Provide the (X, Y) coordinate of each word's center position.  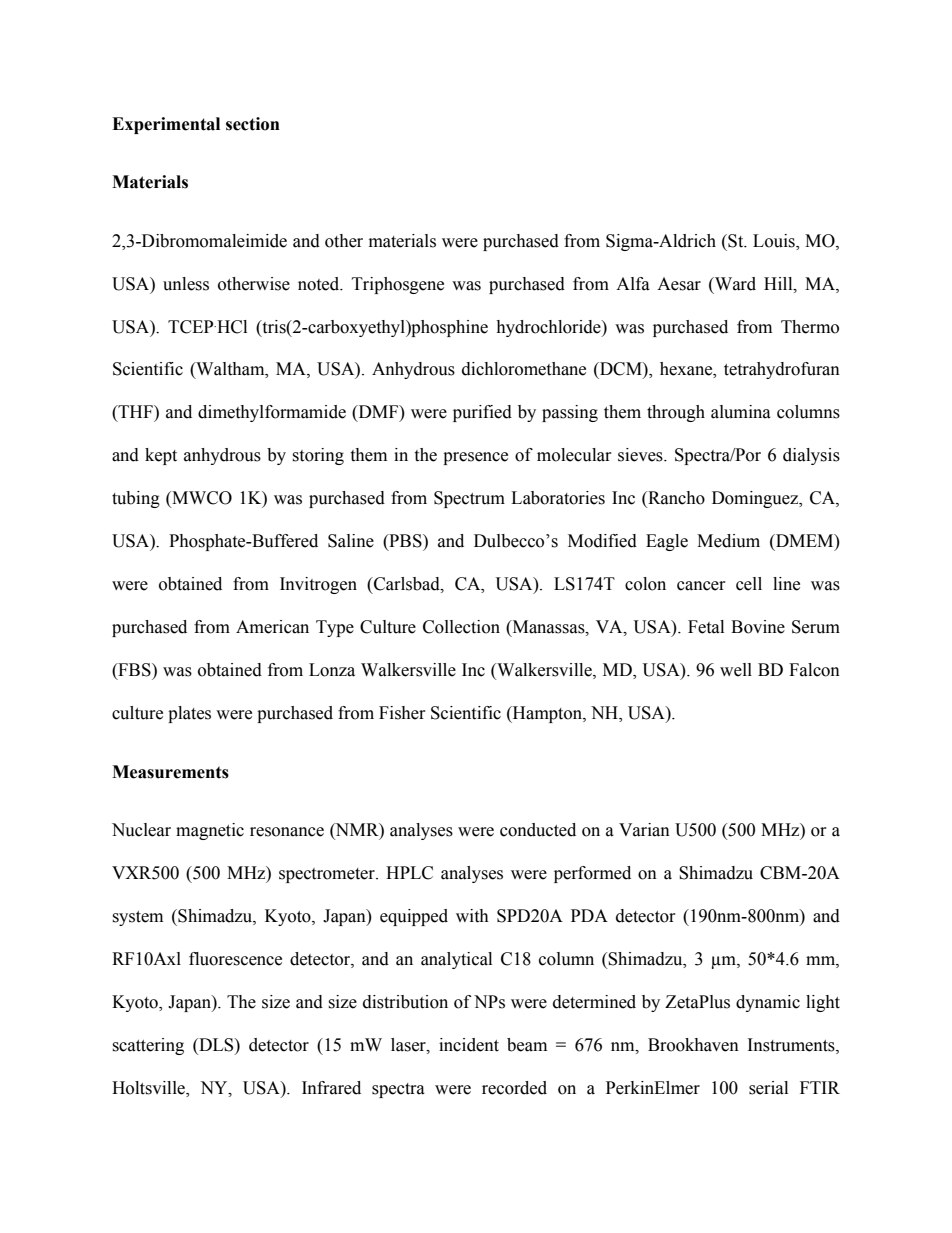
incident (469, 1045)
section (253, 124)
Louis (775, 241)
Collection (461, 627)
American (272, 627)
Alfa (633, 284)
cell (749, 584)
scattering (148, 1046)
